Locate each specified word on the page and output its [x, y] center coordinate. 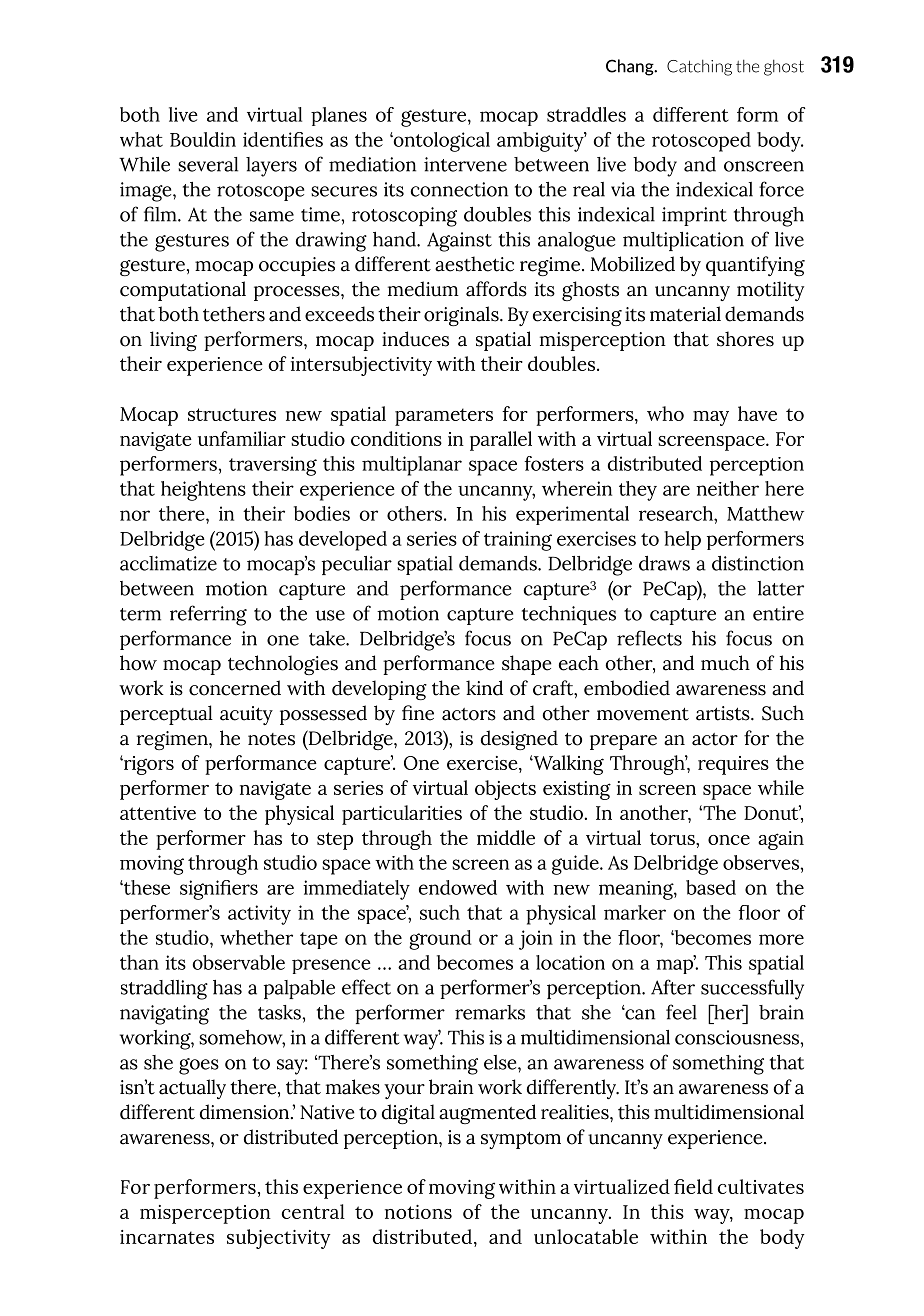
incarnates [167, 1237]
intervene [465, 164]
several [208, 164]
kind [484, 688]
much [725, 663]
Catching [699, 68]
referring [208, 615]
